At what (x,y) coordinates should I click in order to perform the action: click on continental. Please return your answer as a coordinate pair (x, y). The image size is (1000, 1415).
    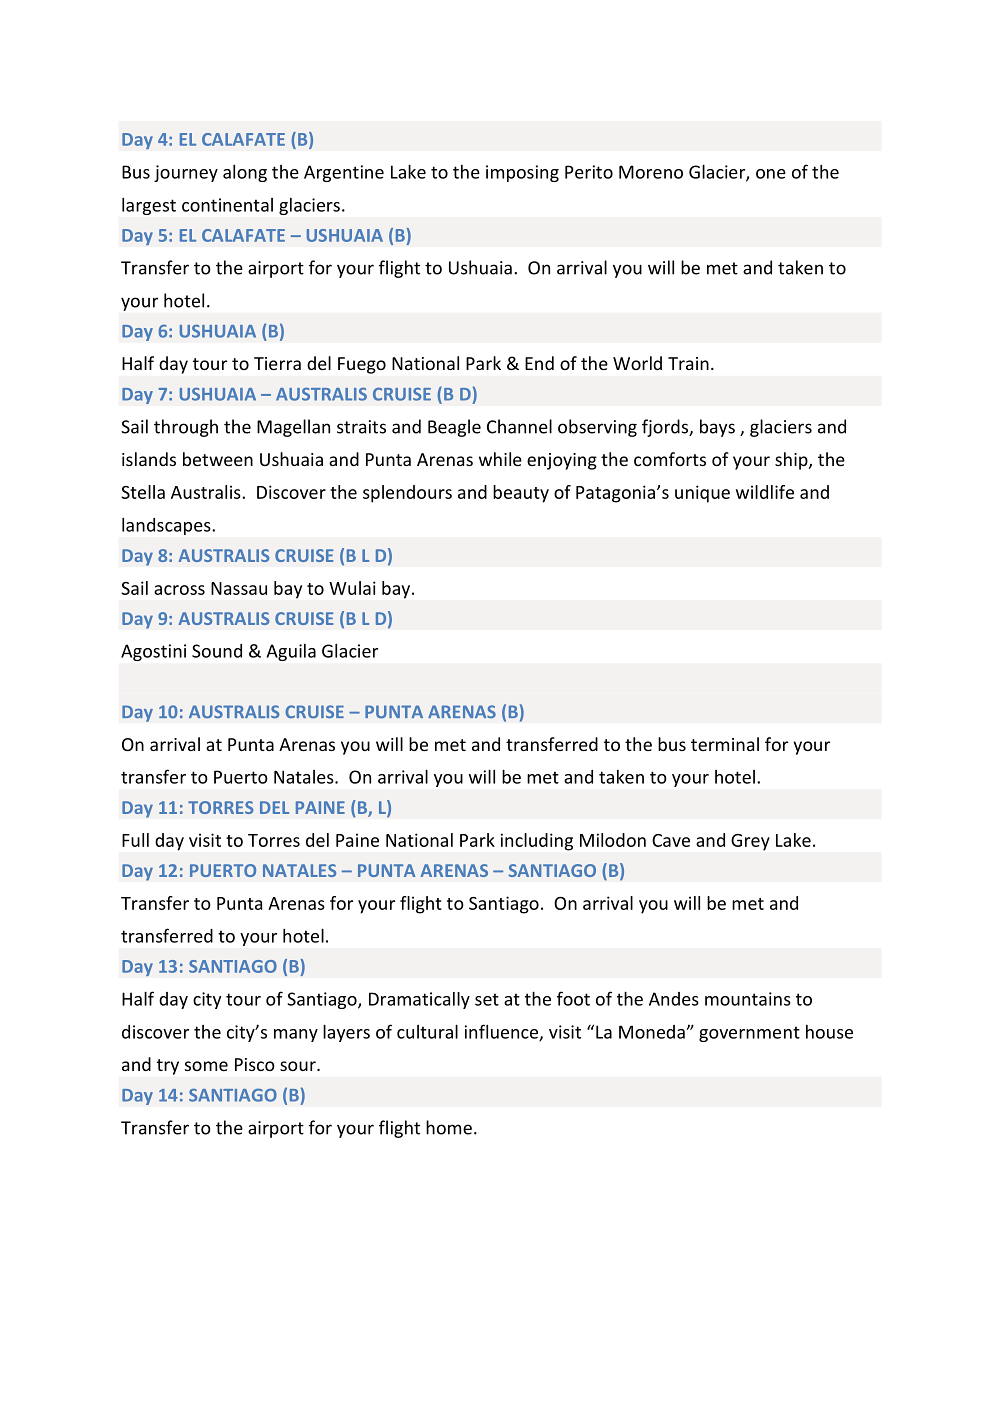
    Looking at the image, I should click on (227, 205).
